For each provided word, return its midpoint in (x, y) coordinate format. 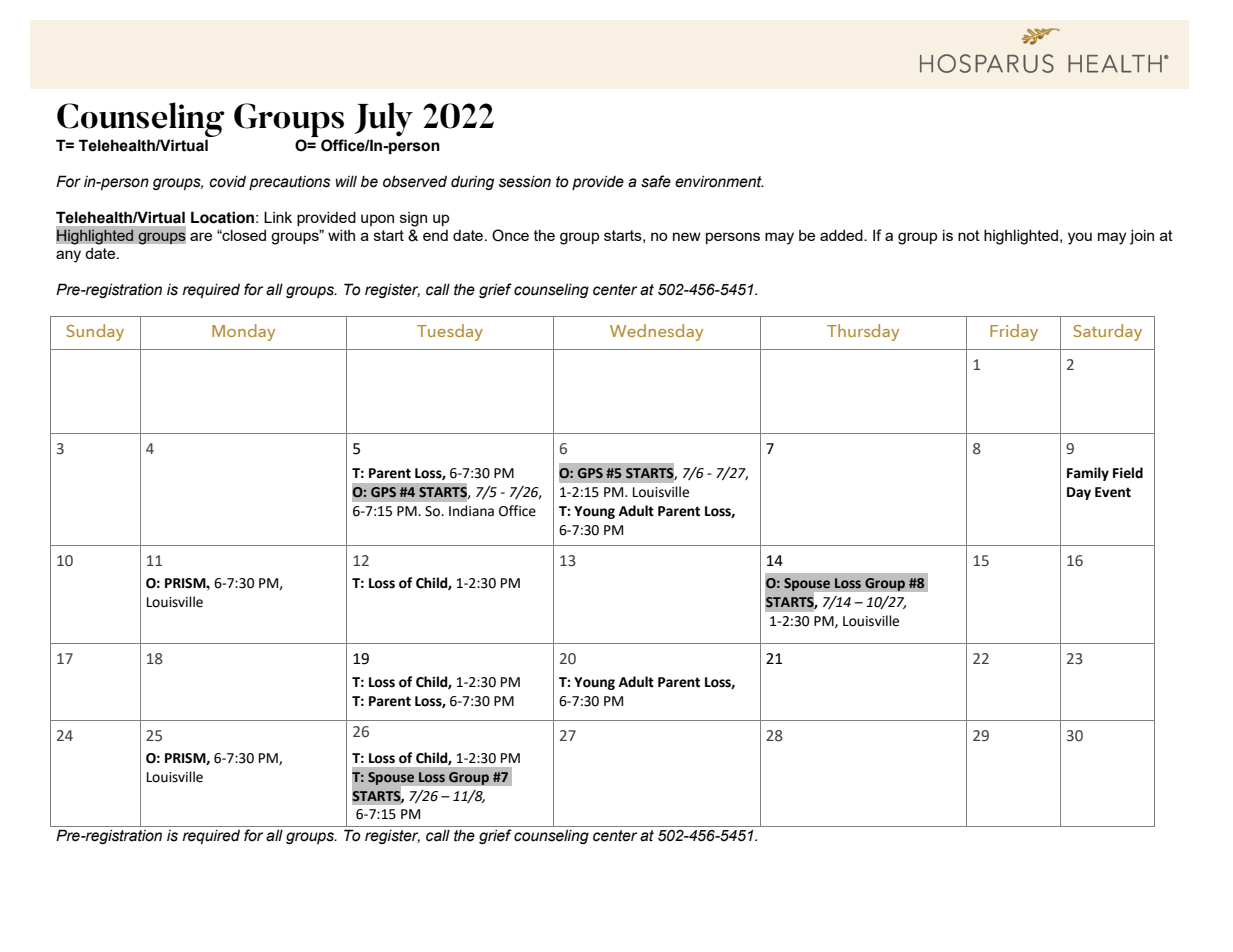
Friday (1014, 332)
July (383, 119)
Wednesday (656, 332)
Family (1088, 474)
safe (656, 181)
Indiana (471, 511)
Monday (243, 332)
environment (719, 181)
